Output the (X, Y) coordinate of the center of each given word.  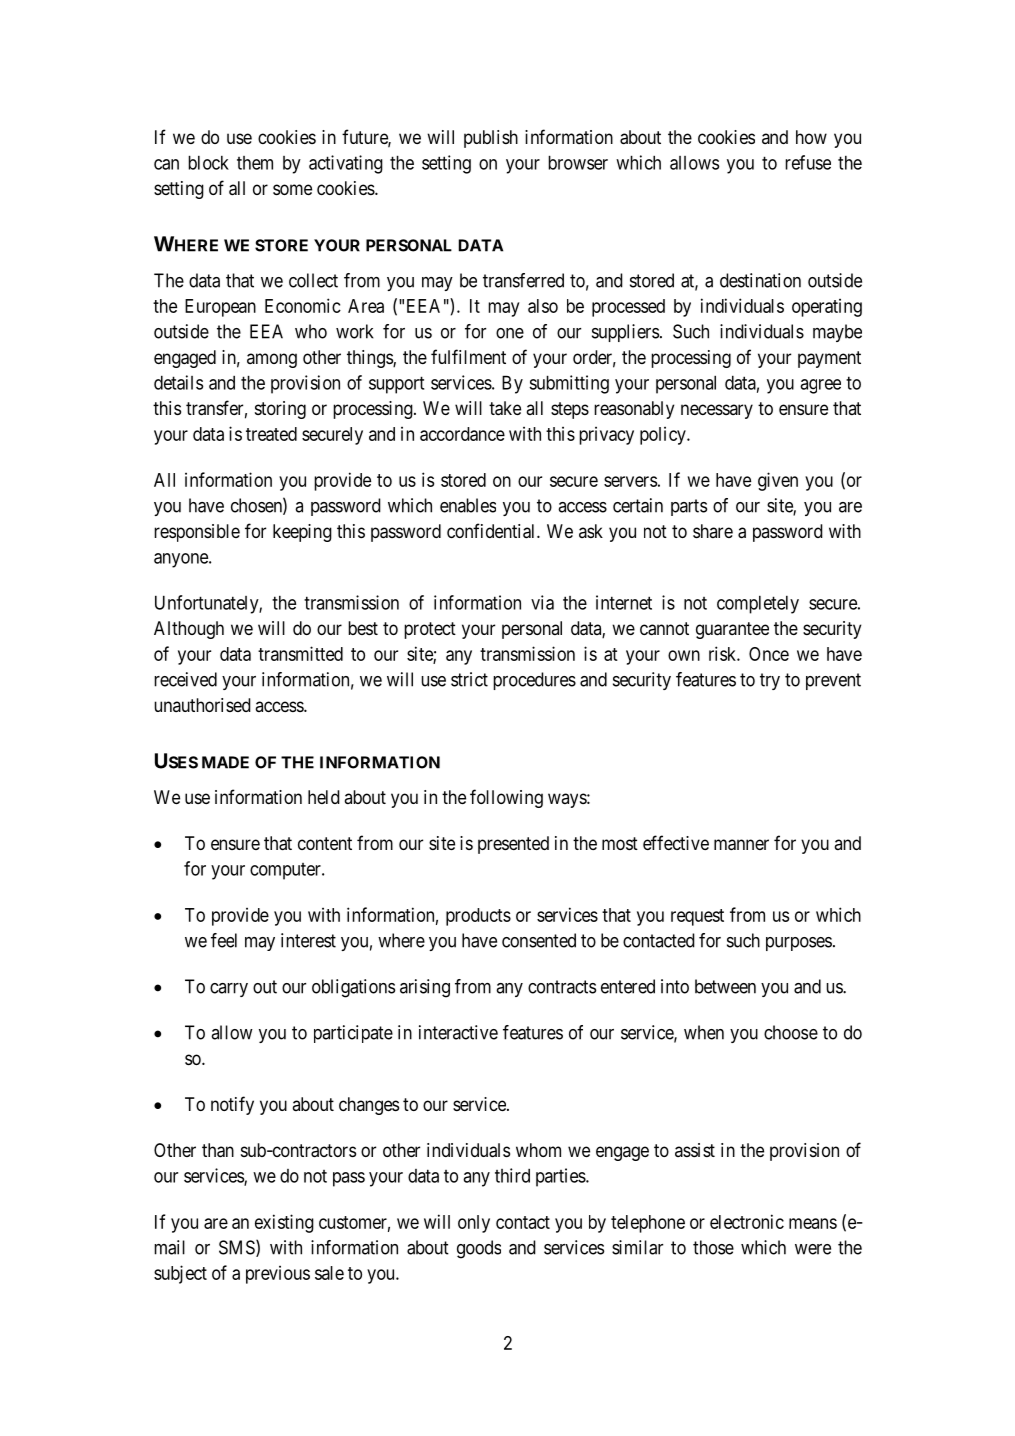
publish (491, 139)
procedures (534, 681)
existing (284, 1223)
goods (479, 1249)
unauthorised (202, 705)
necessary (717, 411)
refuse (808, 162)
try (770, 681)
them (255, 163)
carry (229, 990)
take (505, 408)
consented (539, 940)
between (725, 986)
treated (271, 434)
